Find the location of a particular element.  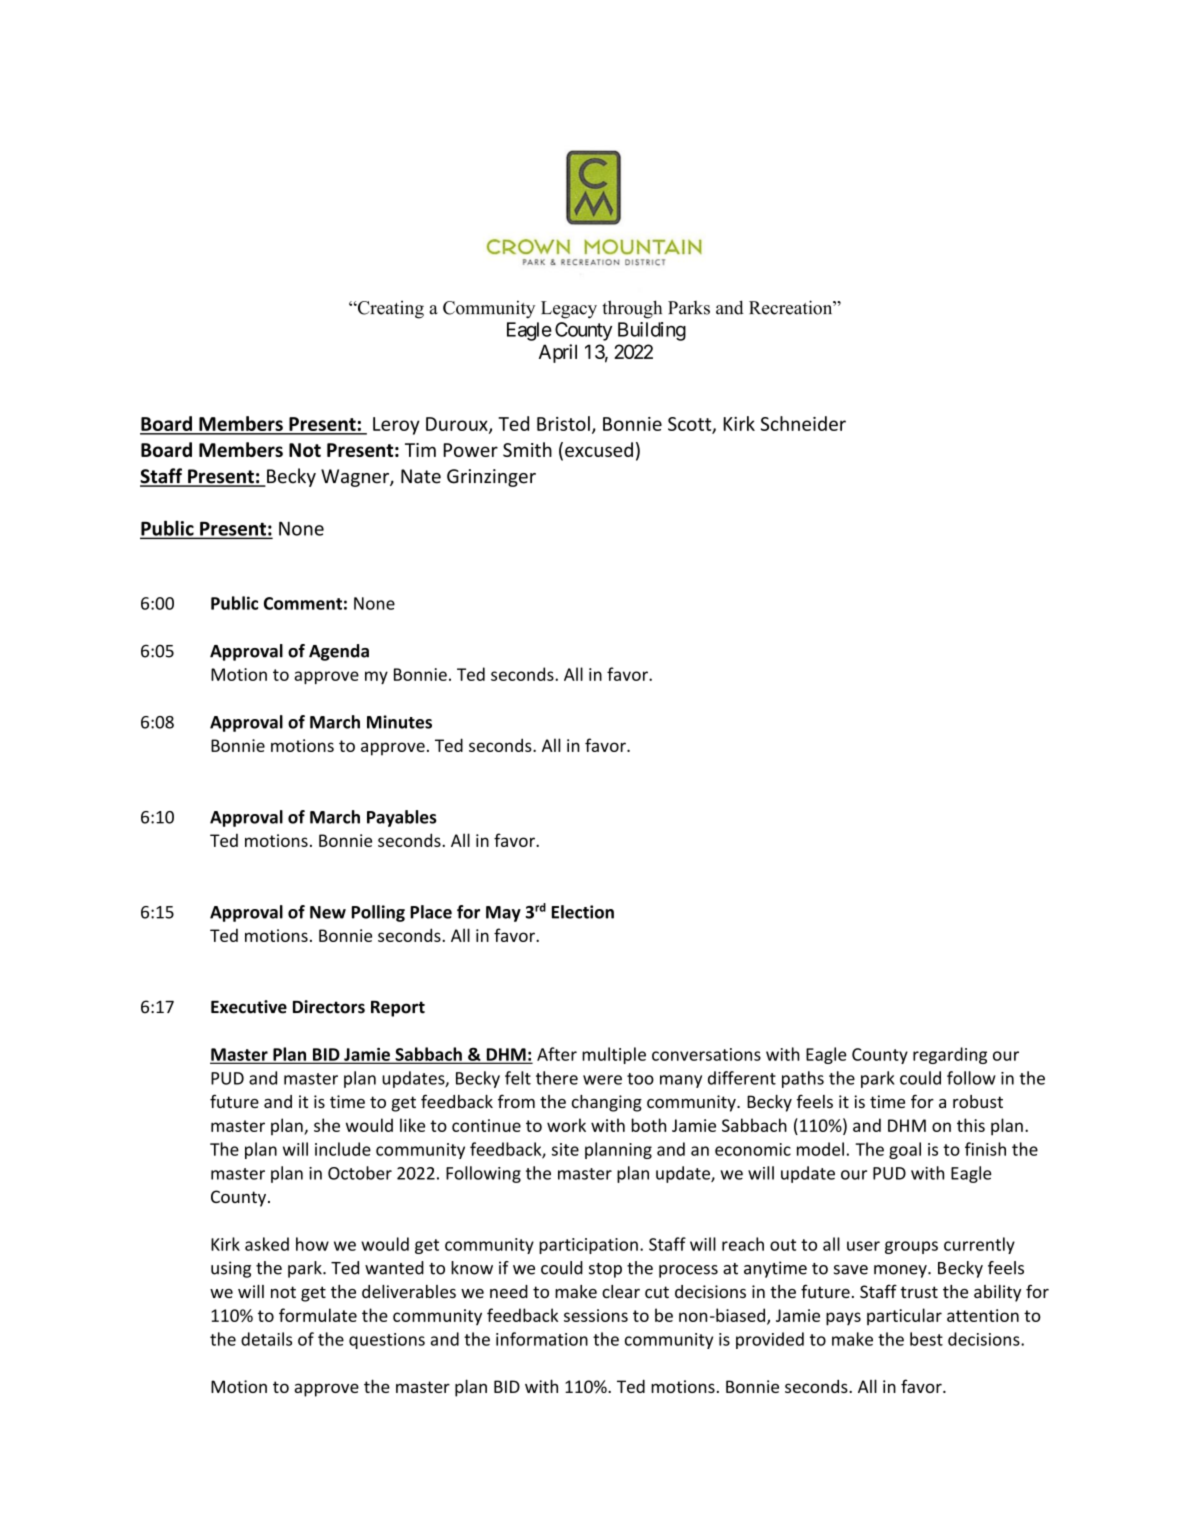

excused is located at coordinates (599, 449).
